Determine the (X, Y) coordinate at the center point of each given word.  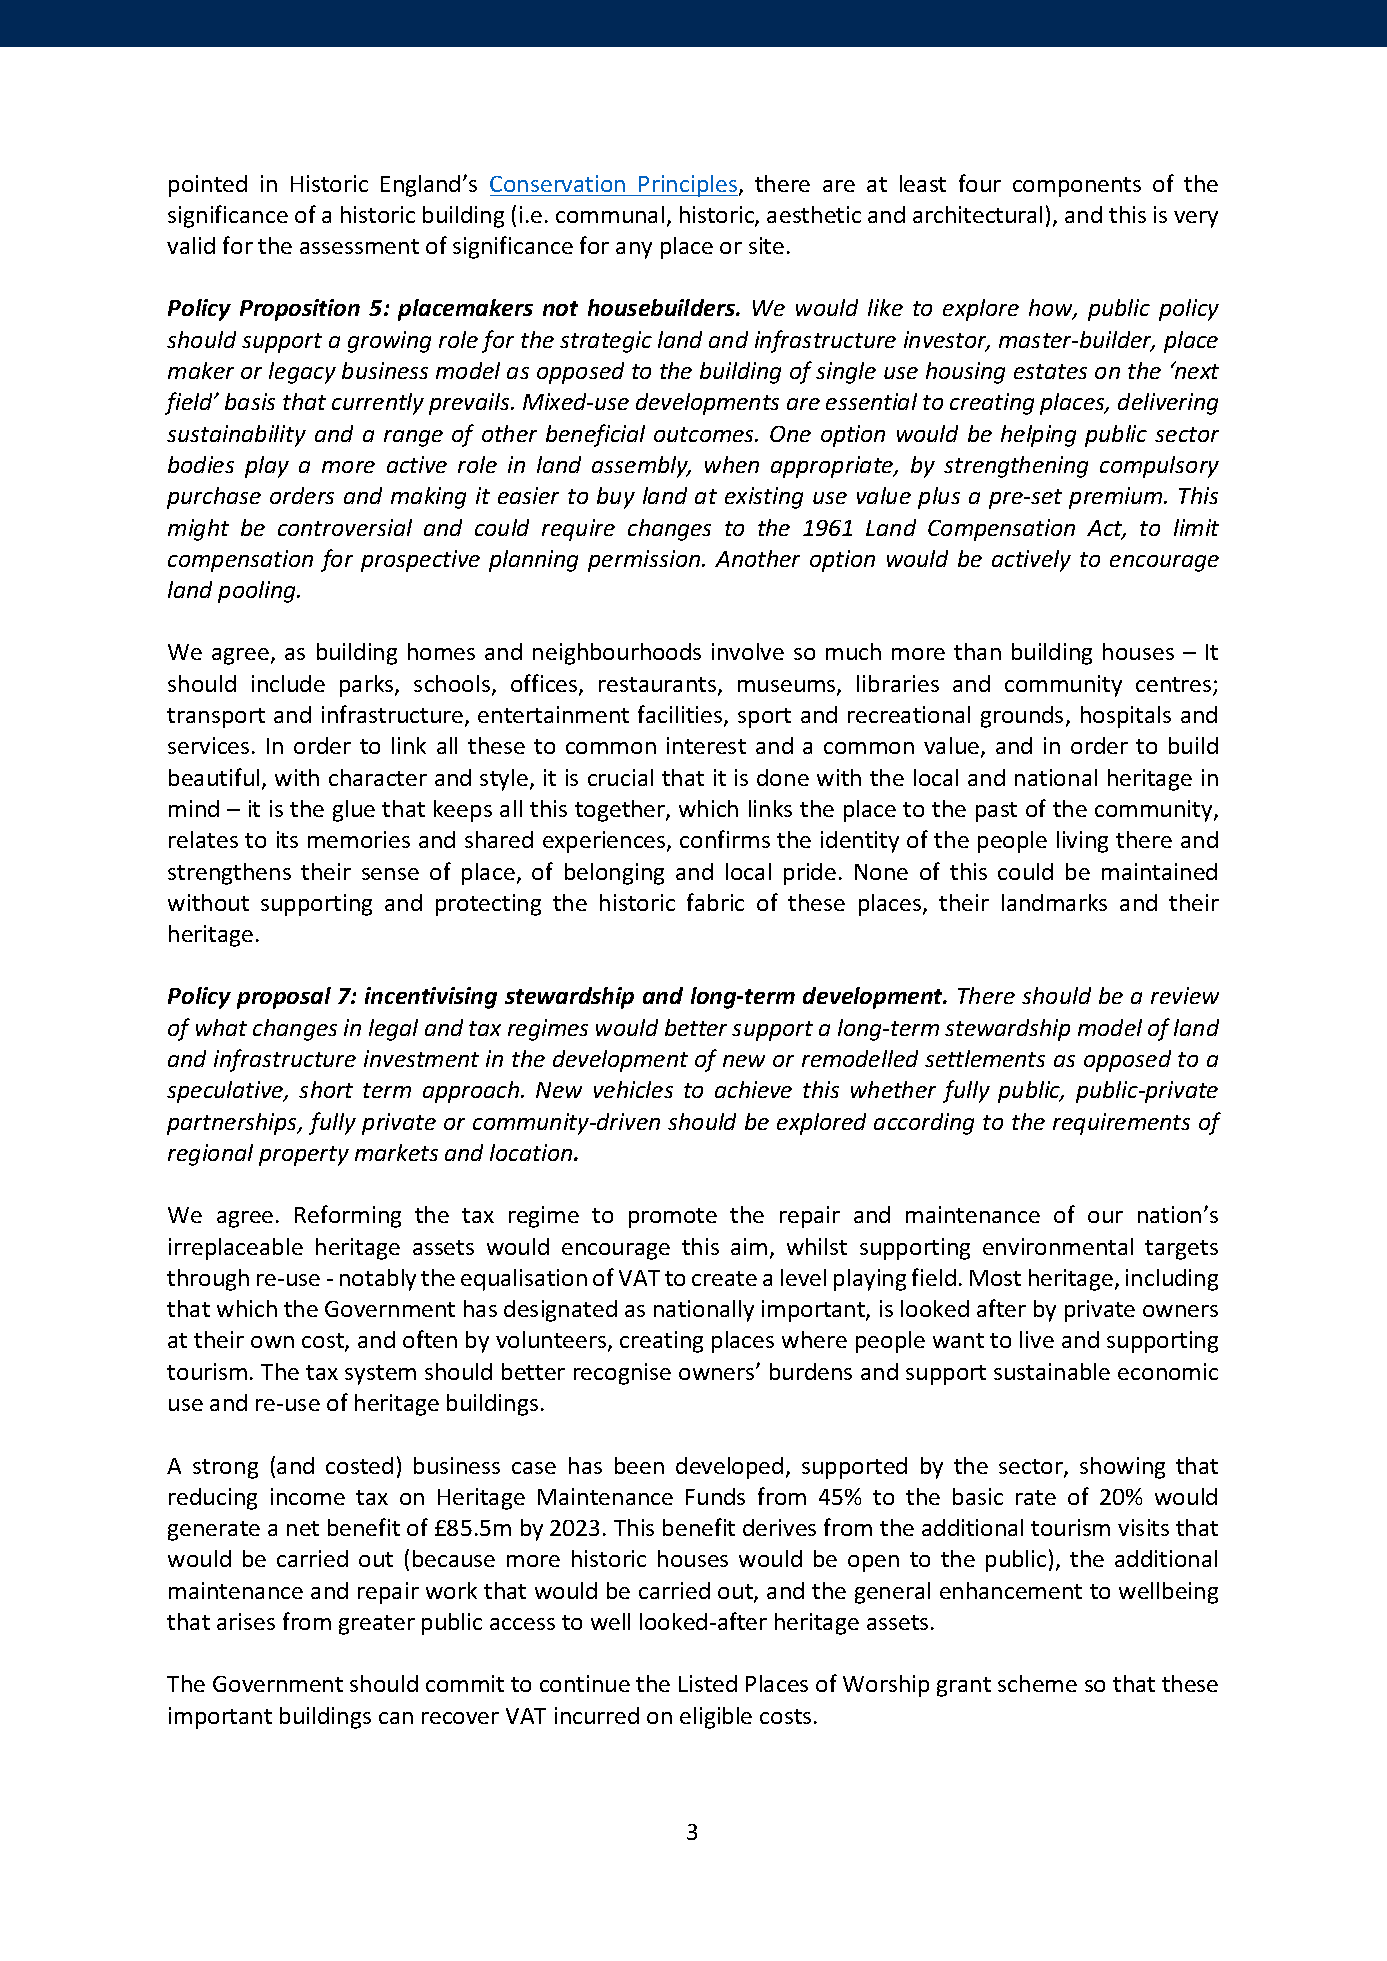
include (288, 683)
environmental (1058, 1246)
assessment (359, 246)
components (1077, 187)
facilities (681, 715)
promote (673, 1218)
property (304, 1156)
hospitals (1126, 717)
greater (377, 1625)
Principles (688, 186)
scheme (1037, 1683)
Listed (708, 1683)
